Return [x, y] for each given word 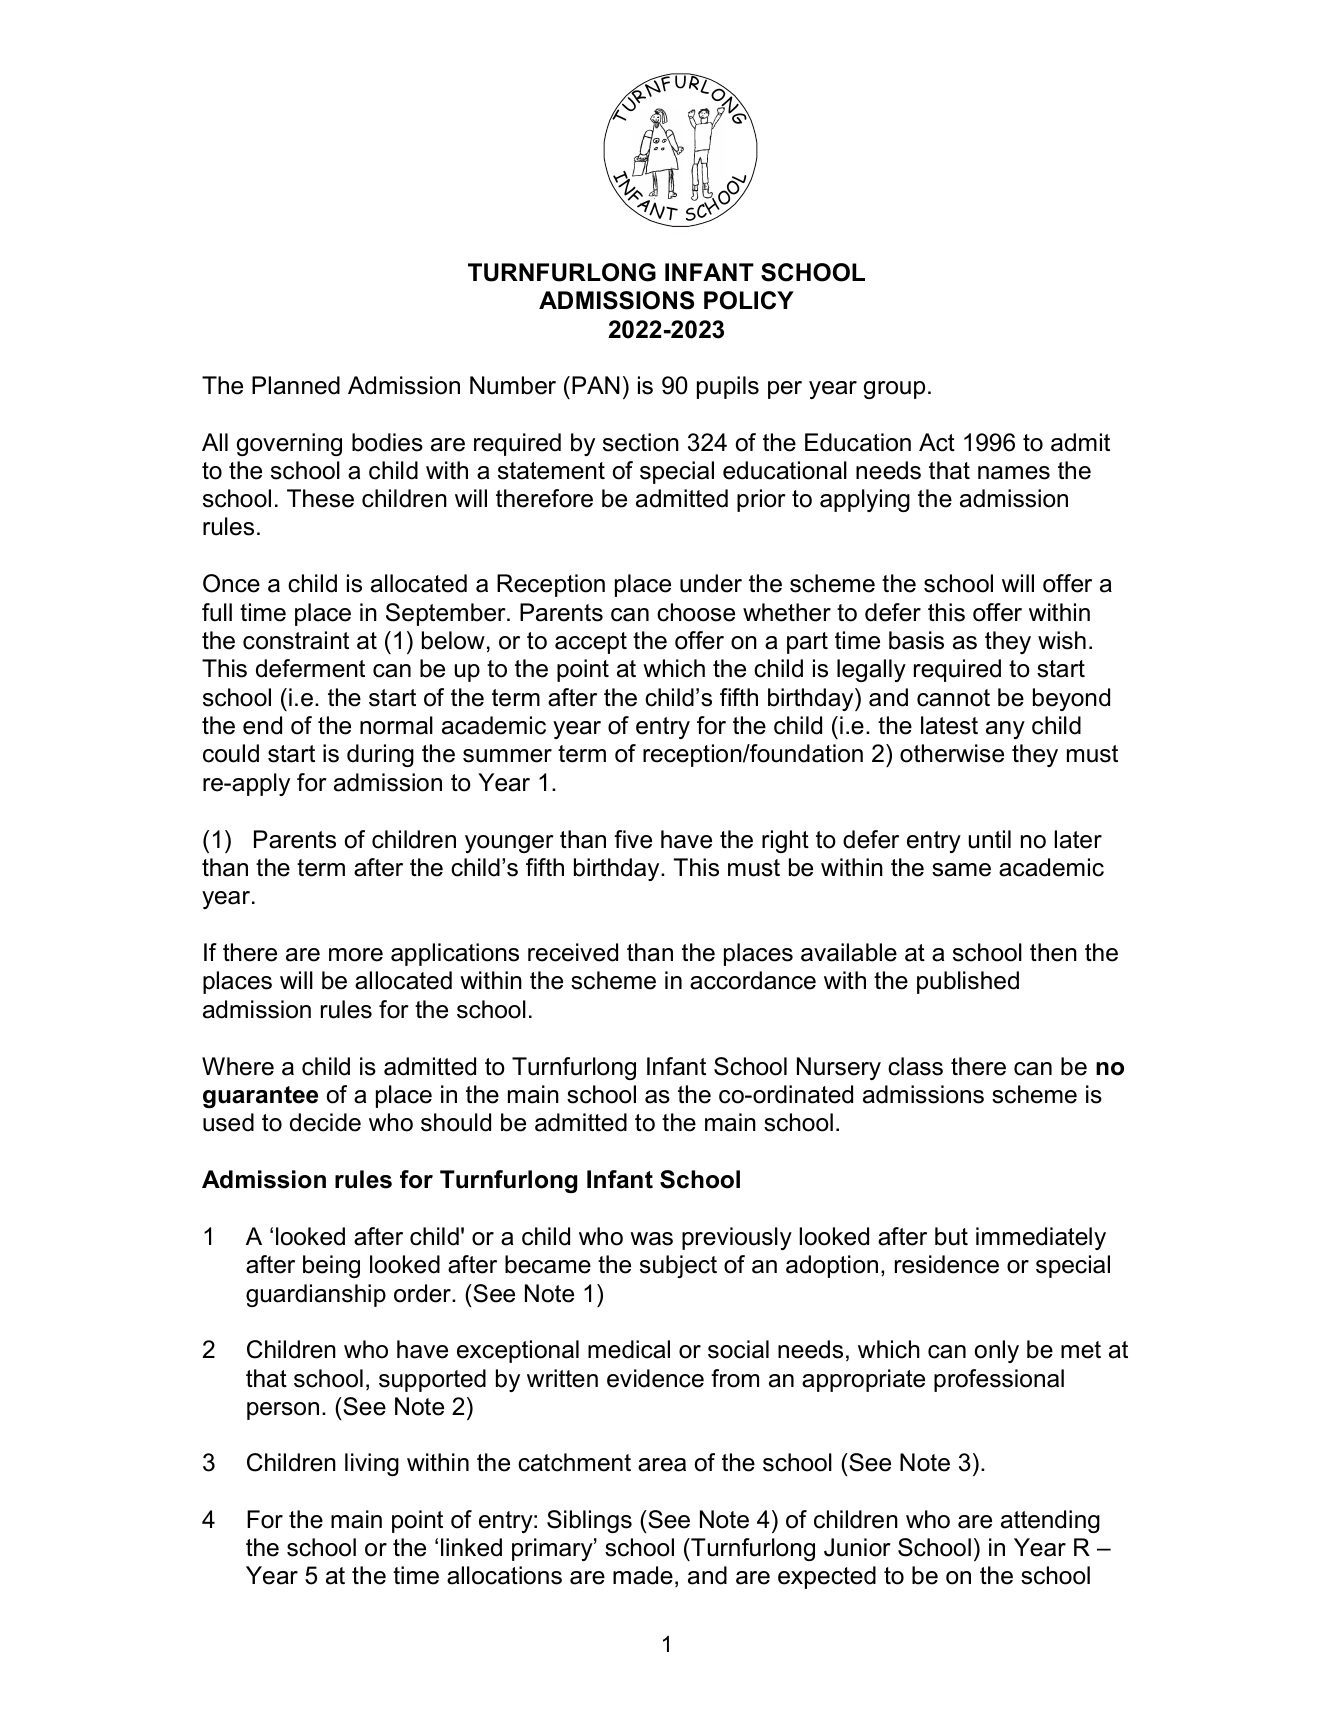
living [372, 1464]
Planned [296, 385]
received [573, 952]
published [968, 982]
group [894, 390]
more [356, 955]
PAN [596, 385]
